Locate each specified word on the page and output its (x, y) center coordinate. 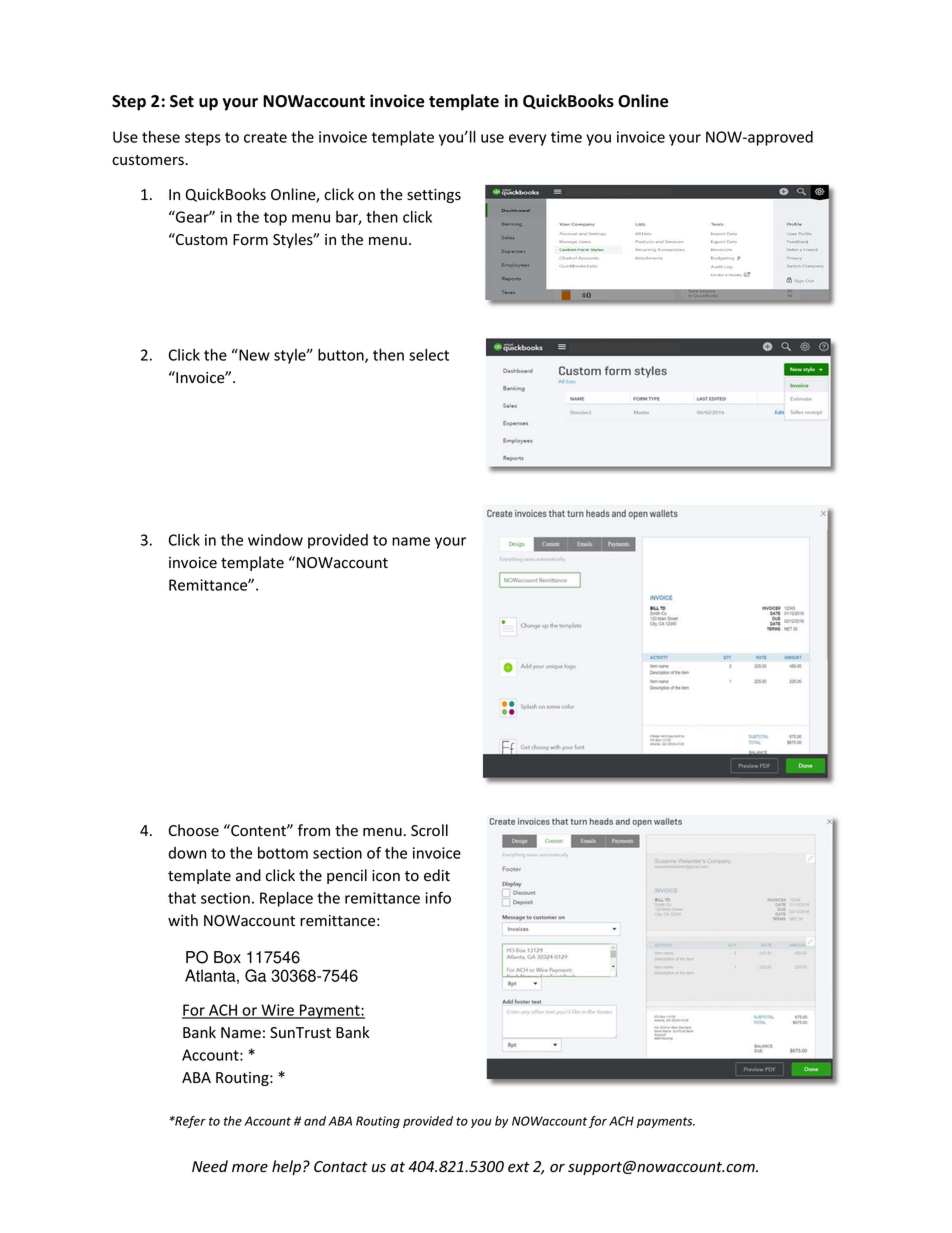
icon (386, 876)
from (314, 830)
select (429, 355)
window (275, 540)
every (527, 140)
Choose (193, 830)
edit (437, 875)
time (566, 137)
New (253, 355)
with (183, 920)
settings (434, 196)
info (438, 897)
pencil (347, 876)
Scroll (429, 830)
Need (210, 1166)
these (161, 137)
